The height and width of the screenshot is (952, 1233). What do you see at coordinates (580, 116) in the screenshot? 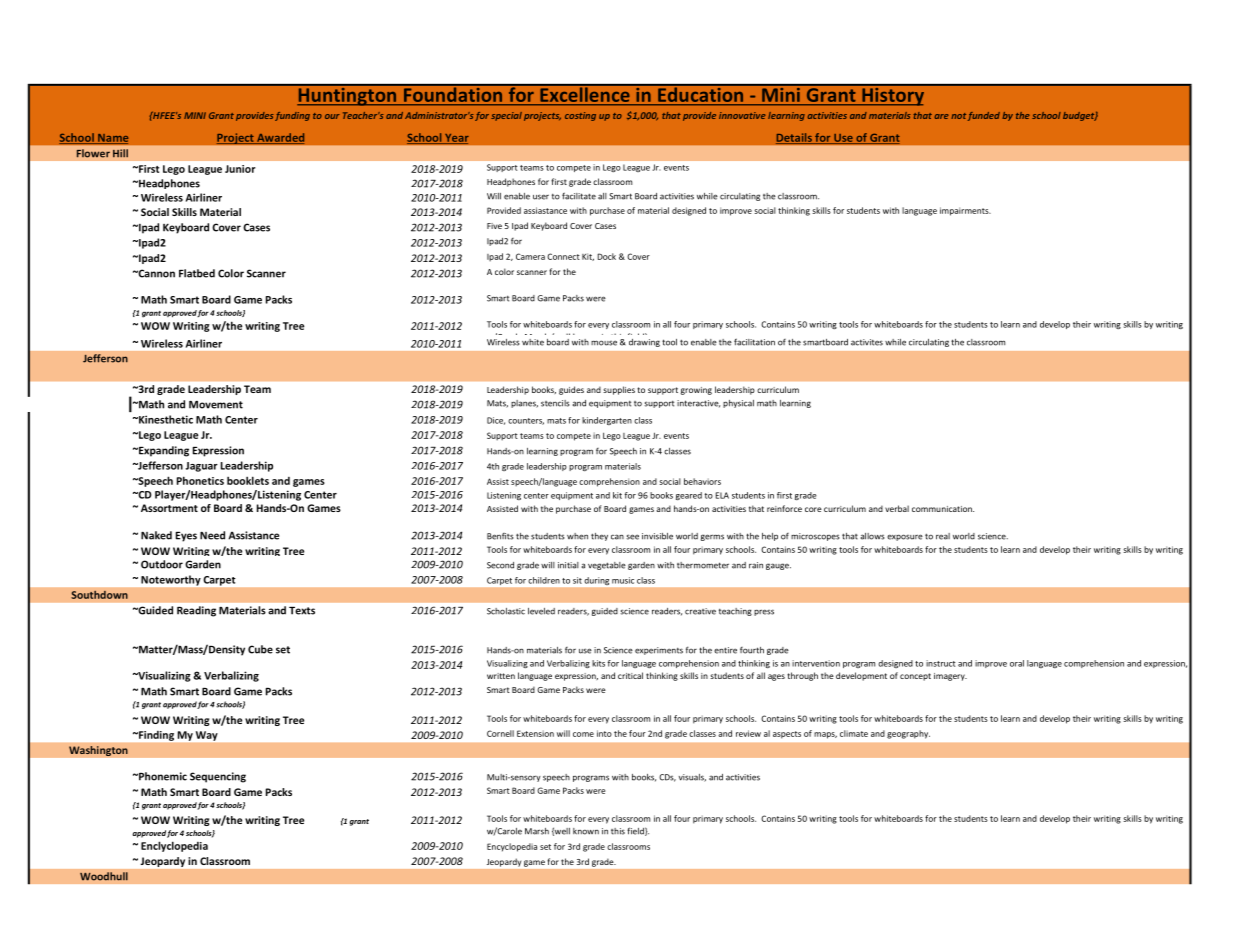
I see `costing` at bounding box center [580, 116].
